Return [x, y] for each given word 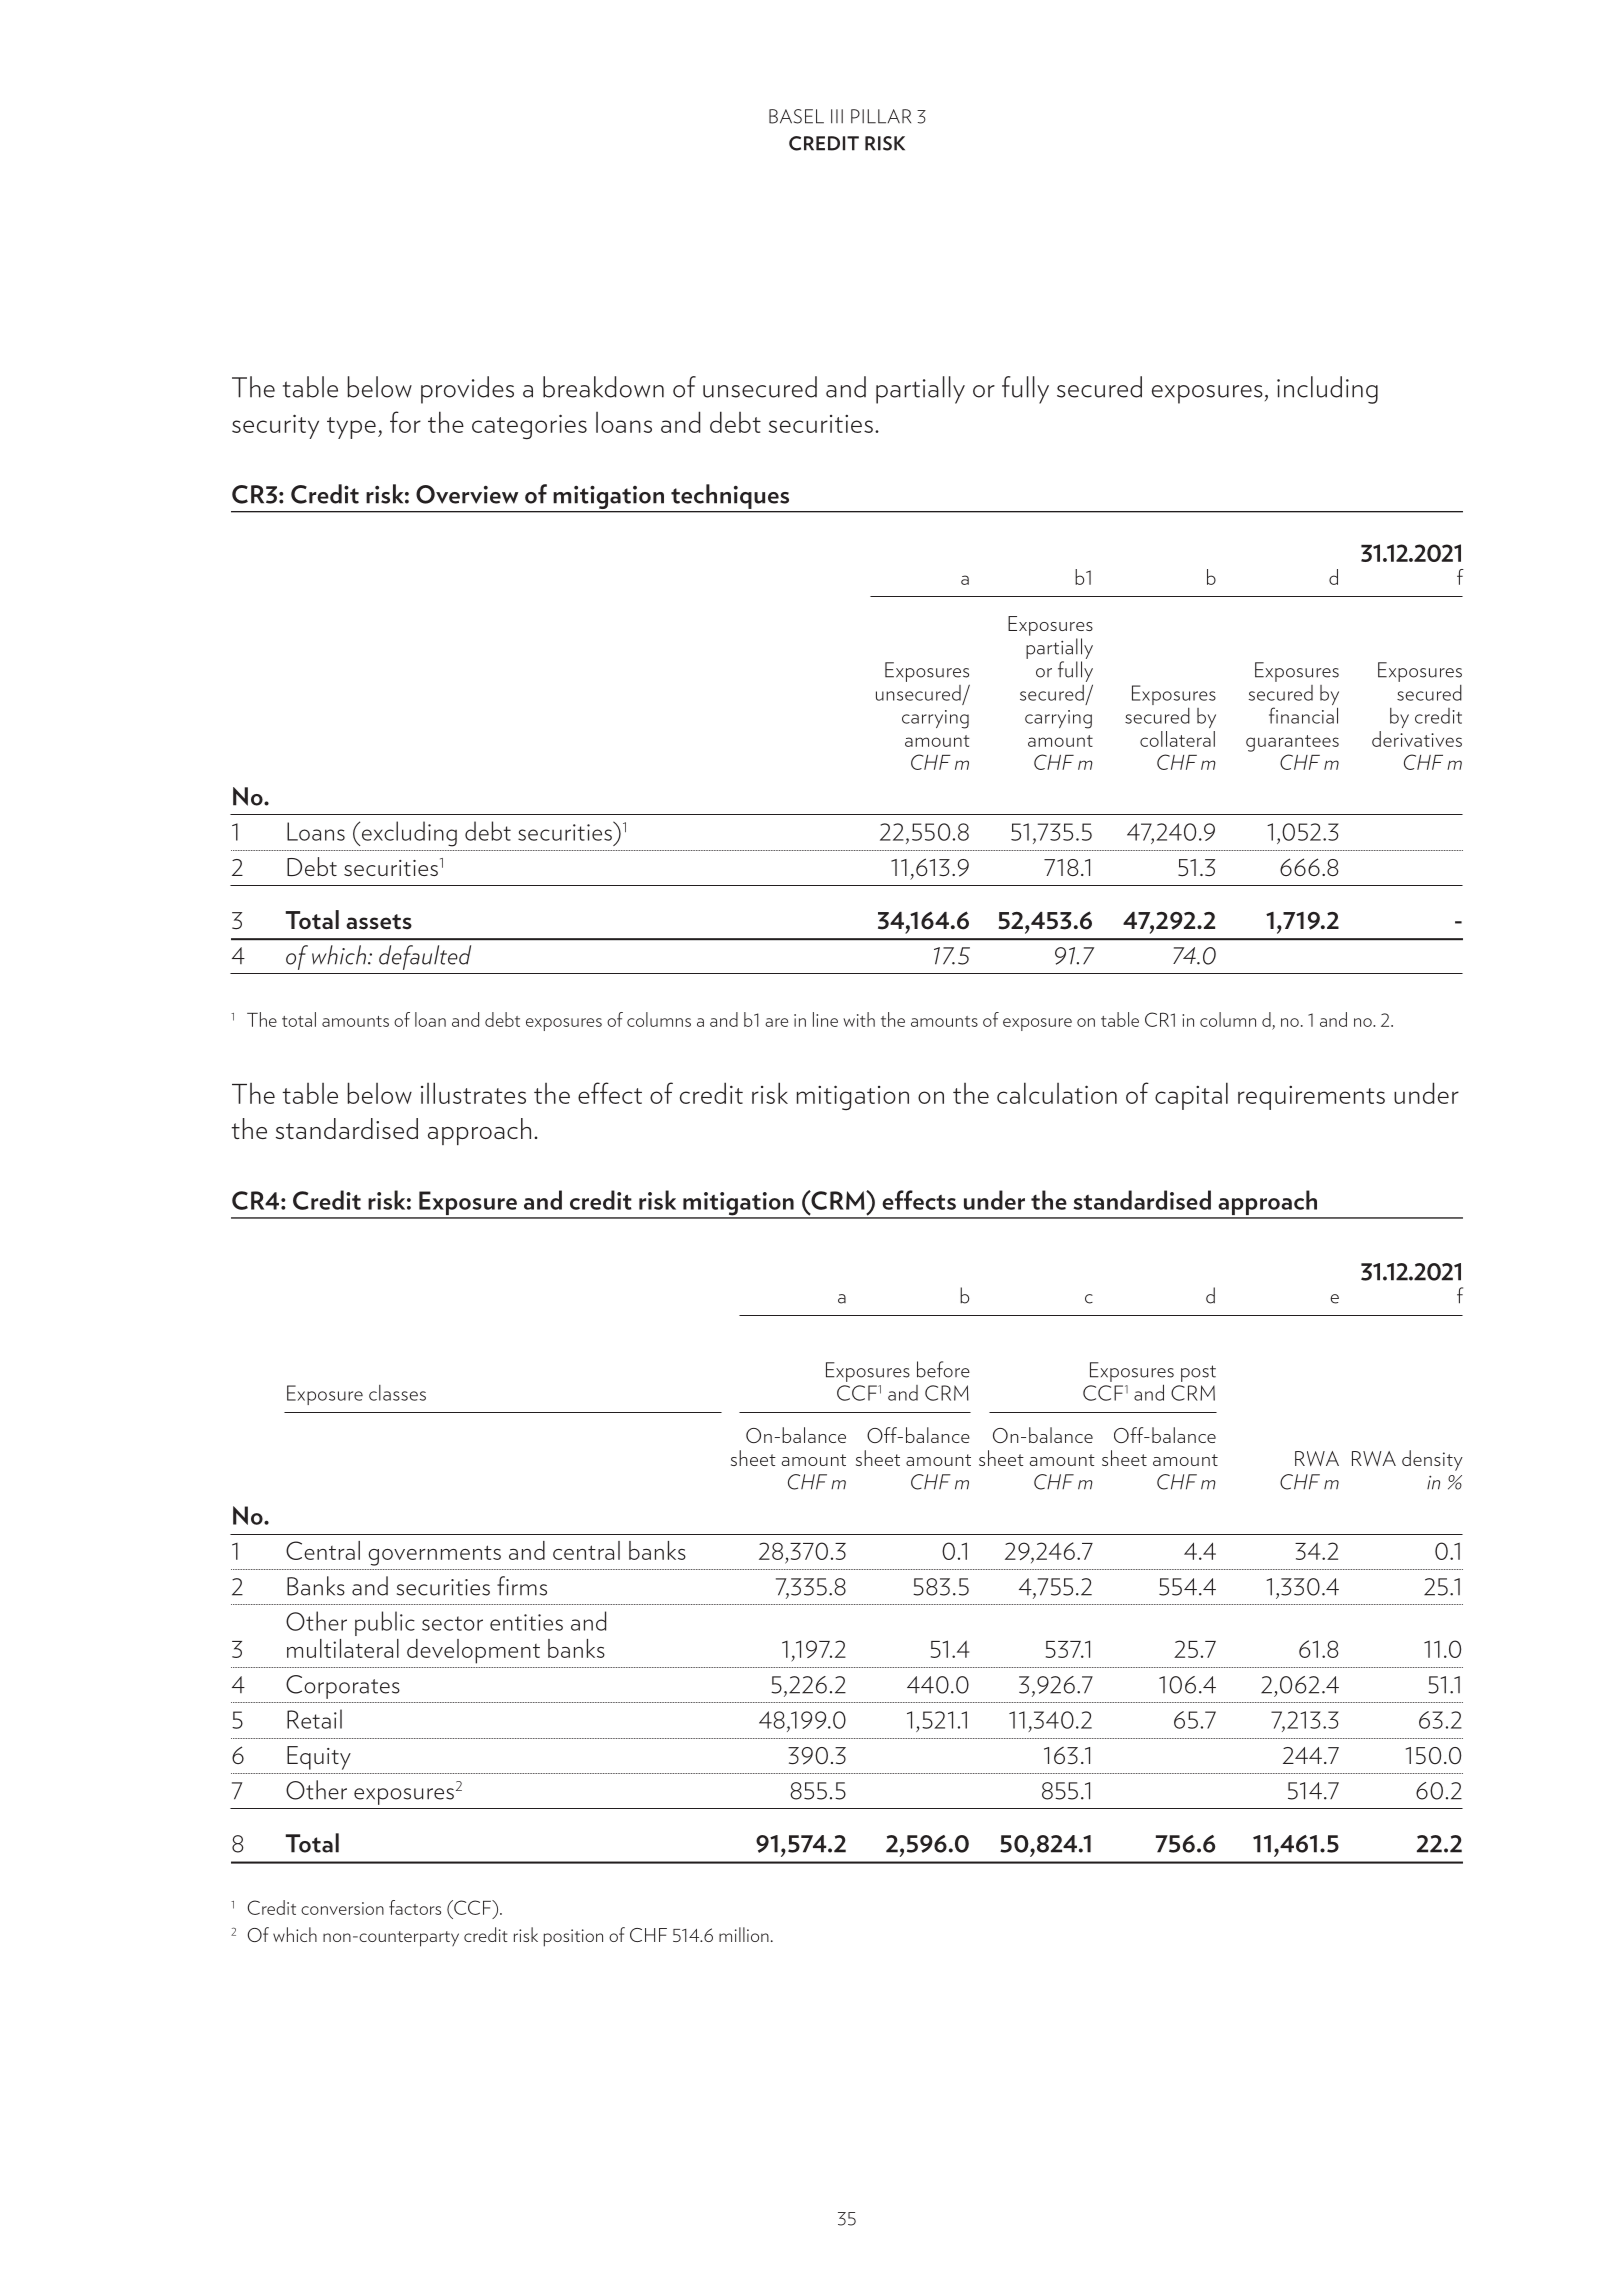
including [1327, 390]
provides [467, 390]
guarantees [1292, 743]
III [837, 116]
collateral [1177, 739]
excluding [408, 834]
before [943, 1369]
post [1198, 1373]
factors [415, 1907]
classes [397, 1393]
